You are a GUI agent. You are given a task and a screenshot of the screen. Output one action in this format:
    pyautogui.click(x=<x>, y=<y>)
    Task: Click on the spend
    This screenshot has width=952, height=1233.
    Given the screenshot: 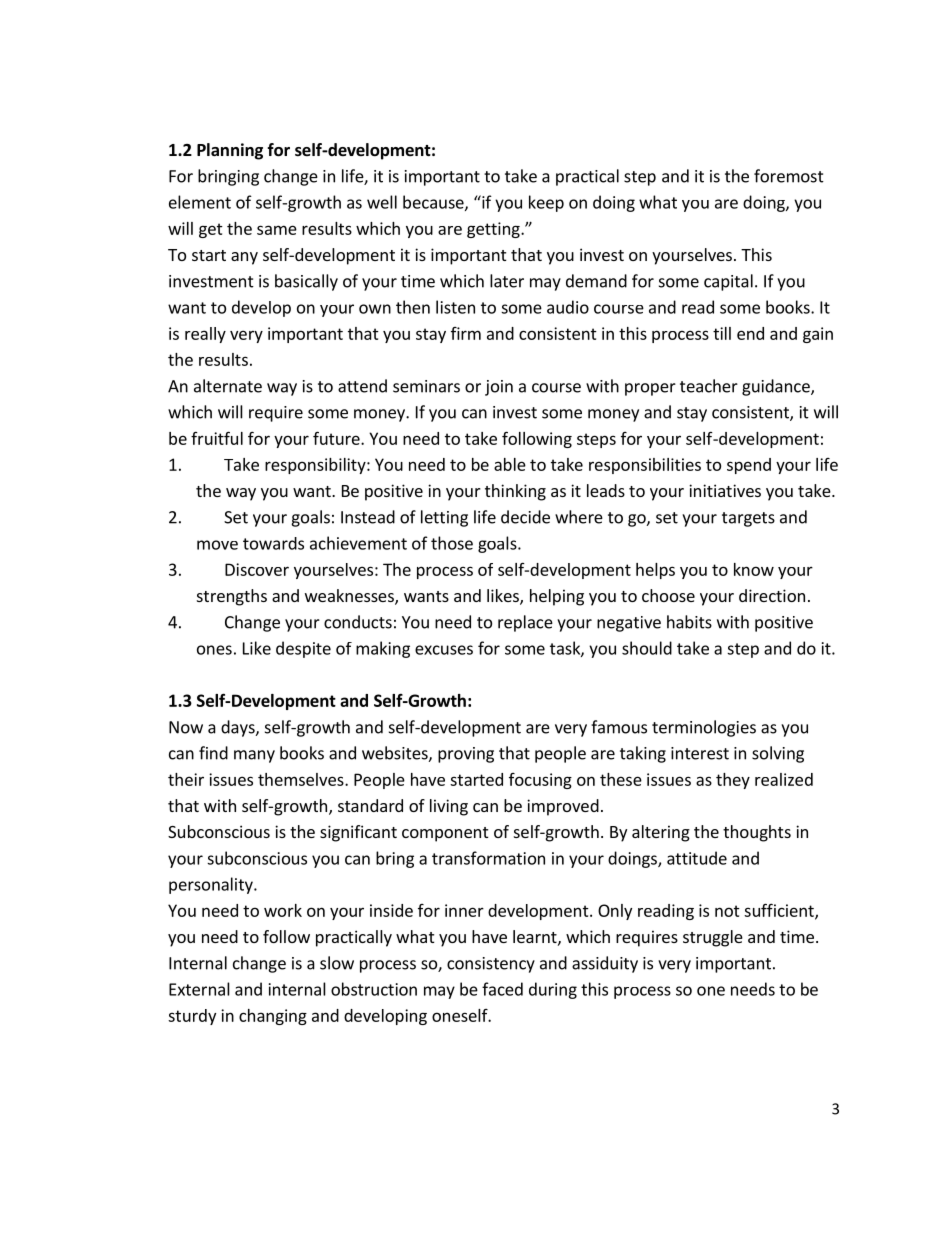 What is the action you would take?
    pyautogui.click(x=749, y=466)
